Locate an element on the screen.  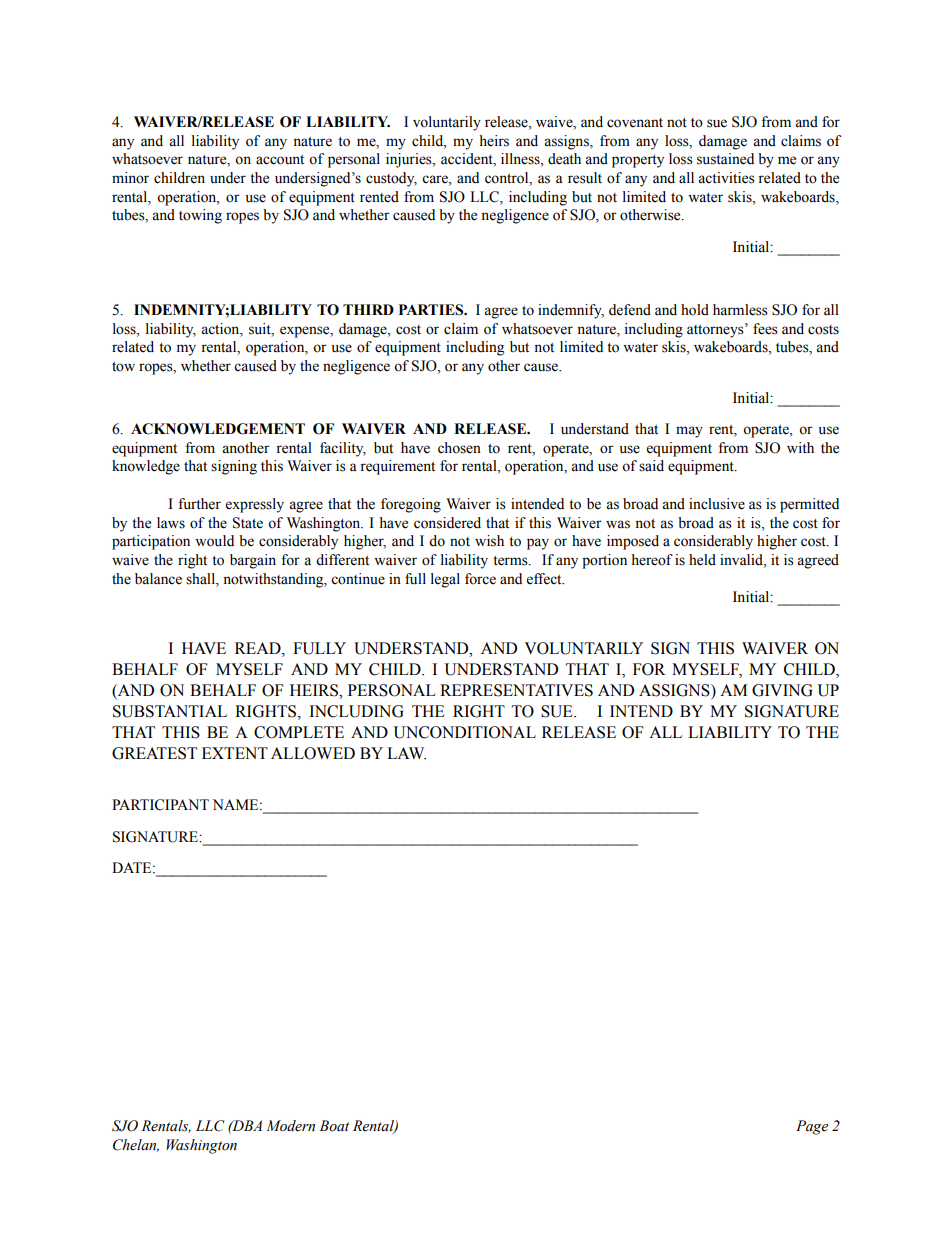
EXTENT is located at coordinates (235, 753).
